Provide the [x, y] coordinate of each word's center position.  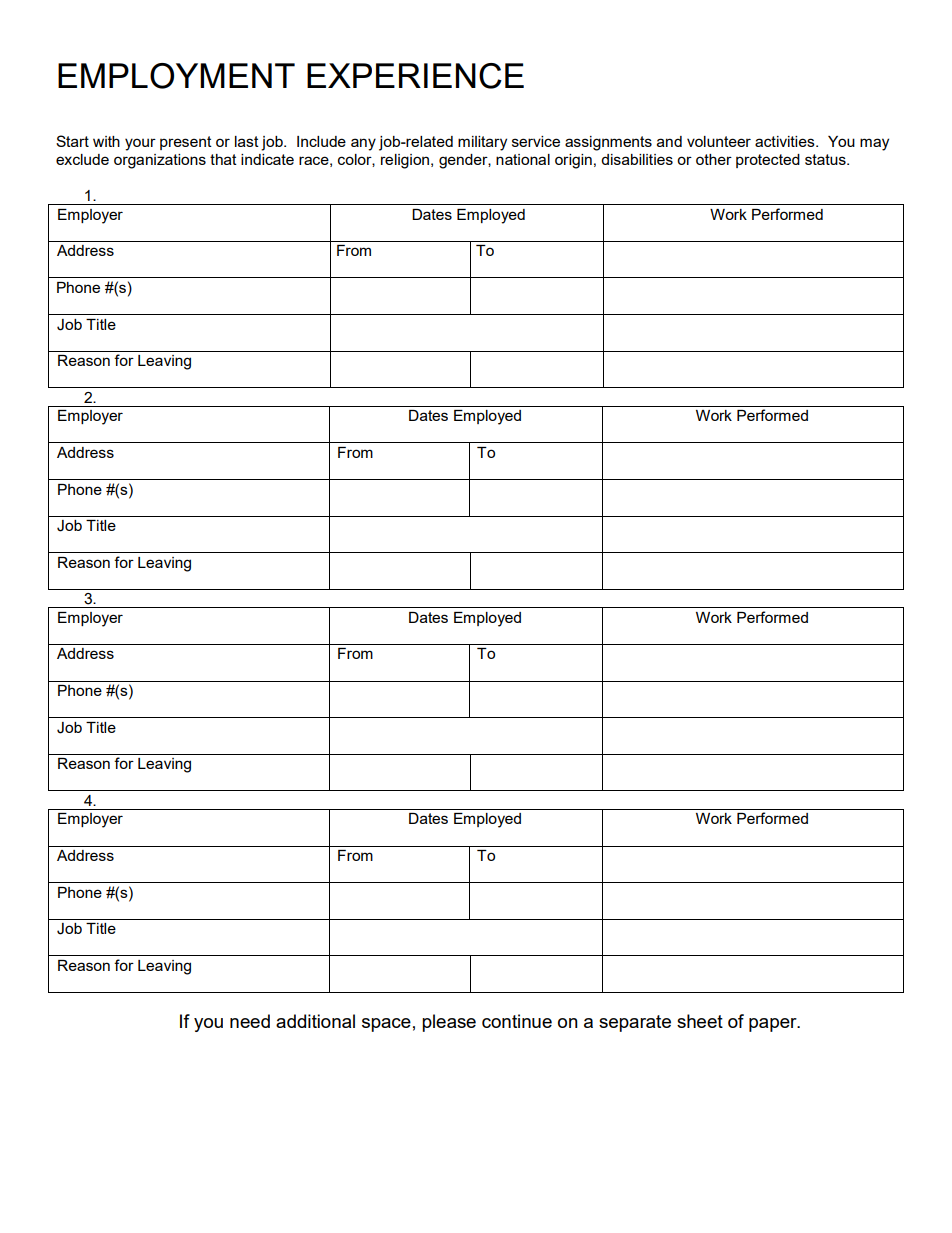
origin [573, 161]
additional [315, 1021]
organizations [160, 161]
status [826, 159]
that [223, 159]
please [449, 1023]
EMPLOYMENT [176, 76]
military [482, 143]
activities [786, 141]
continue [517, 1021]
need [250, 1021]
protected [768, 161]
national [523, 159]
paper [774, 1025]
